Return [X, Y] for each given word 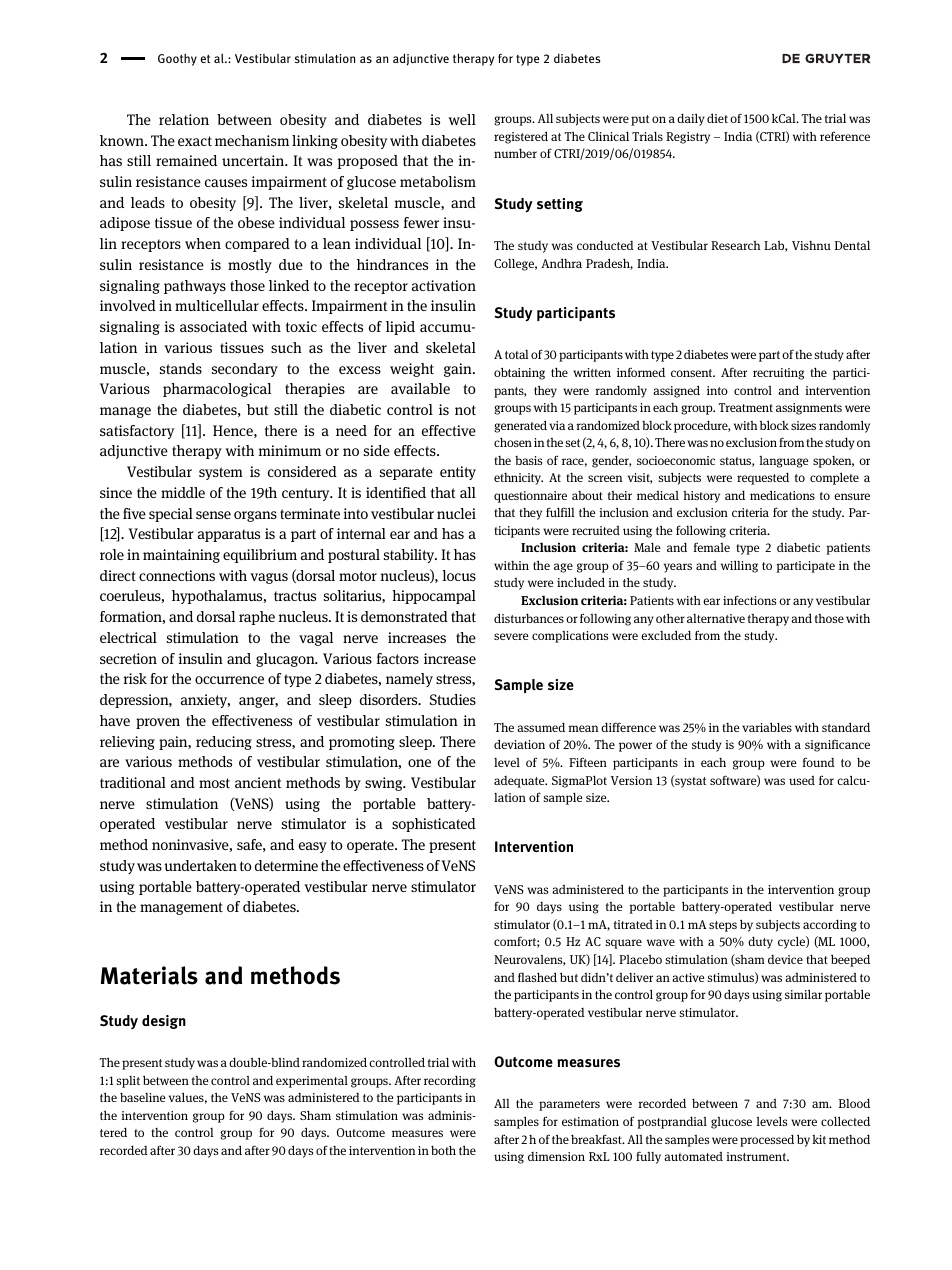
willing [739, 566]
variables [767, 727]
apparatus [229, 535]
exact [195, 141]
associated [213, 326]
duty [760, 942]
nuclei [456, 513]
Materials [149, 975]
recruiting [778, 374]
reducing [224, 743]
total [517, 354]
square [624, 944]
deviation [519, 744]
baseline [143, 1097]
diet [717, 118]
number [515, 153]
